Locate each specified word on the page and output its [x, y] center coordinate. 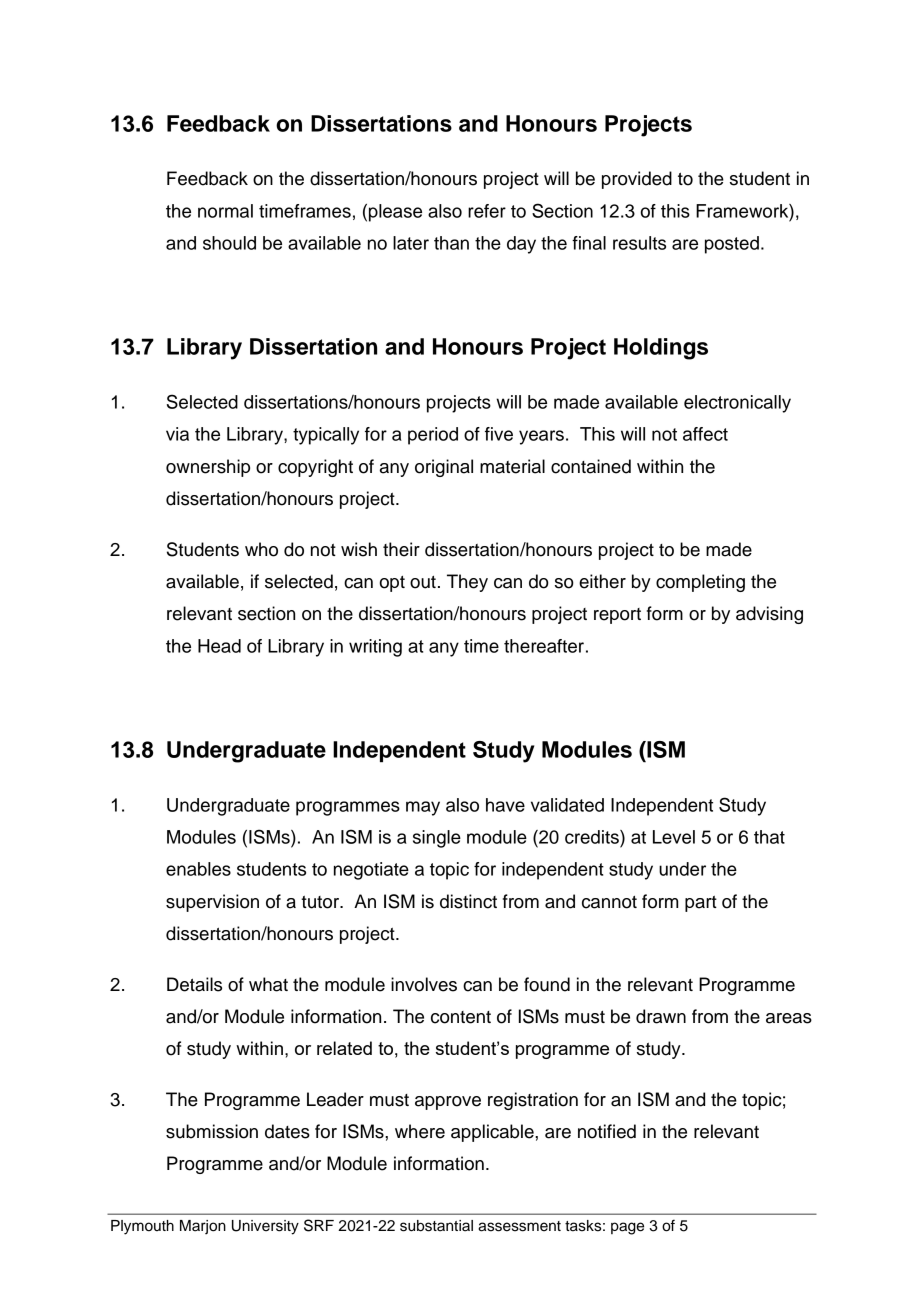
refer [487, 211]
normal [225, 211]
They [467, 583]
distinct [468, 901]
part [701, 904]
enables [198, 869]
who [261, 549]
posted [732, 245]
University [265, 1227]
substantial [436, 1226]
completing [700, 583]
